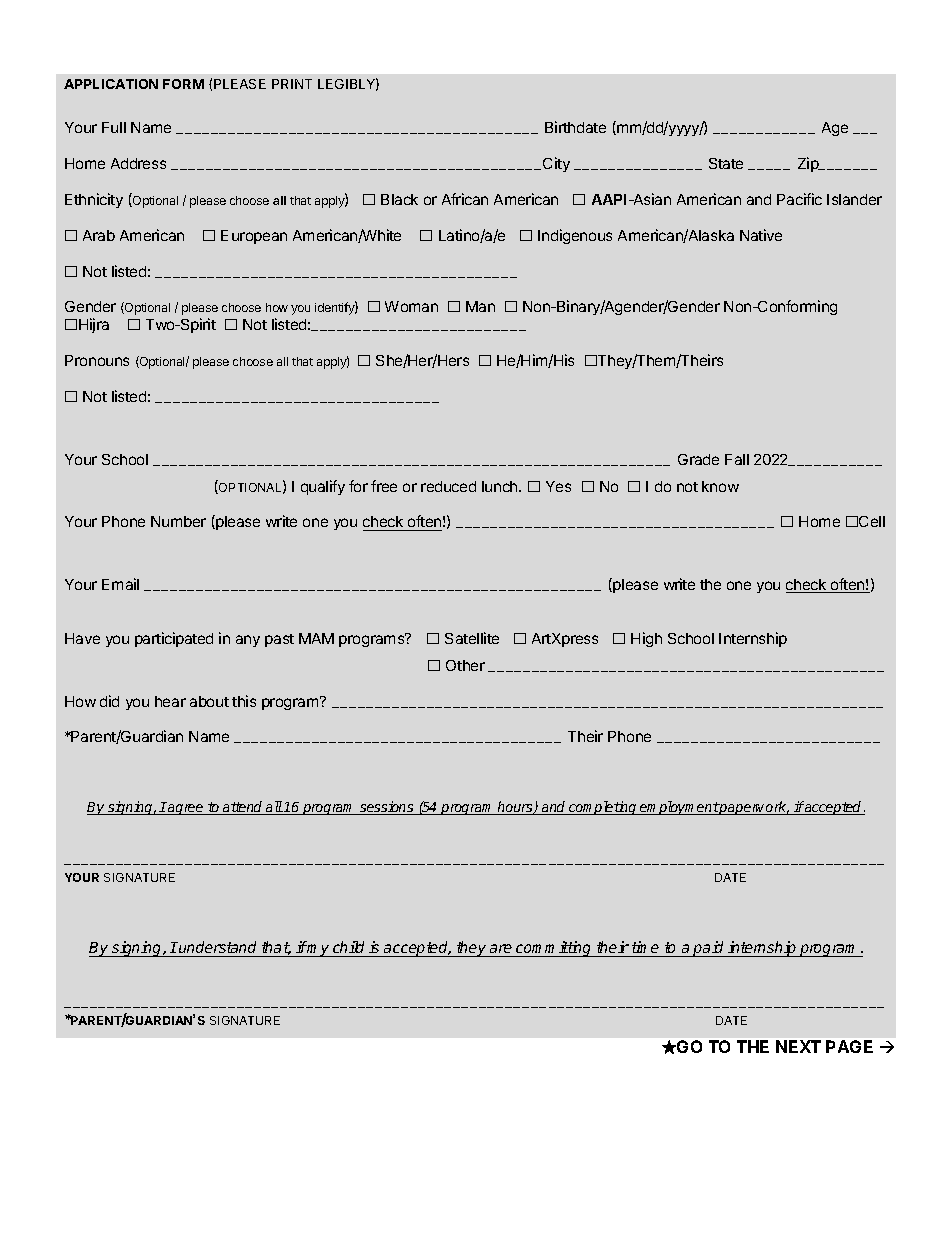  Describe the element at coordinates (465, 199) in the screenshot. I see `African` at that location.
